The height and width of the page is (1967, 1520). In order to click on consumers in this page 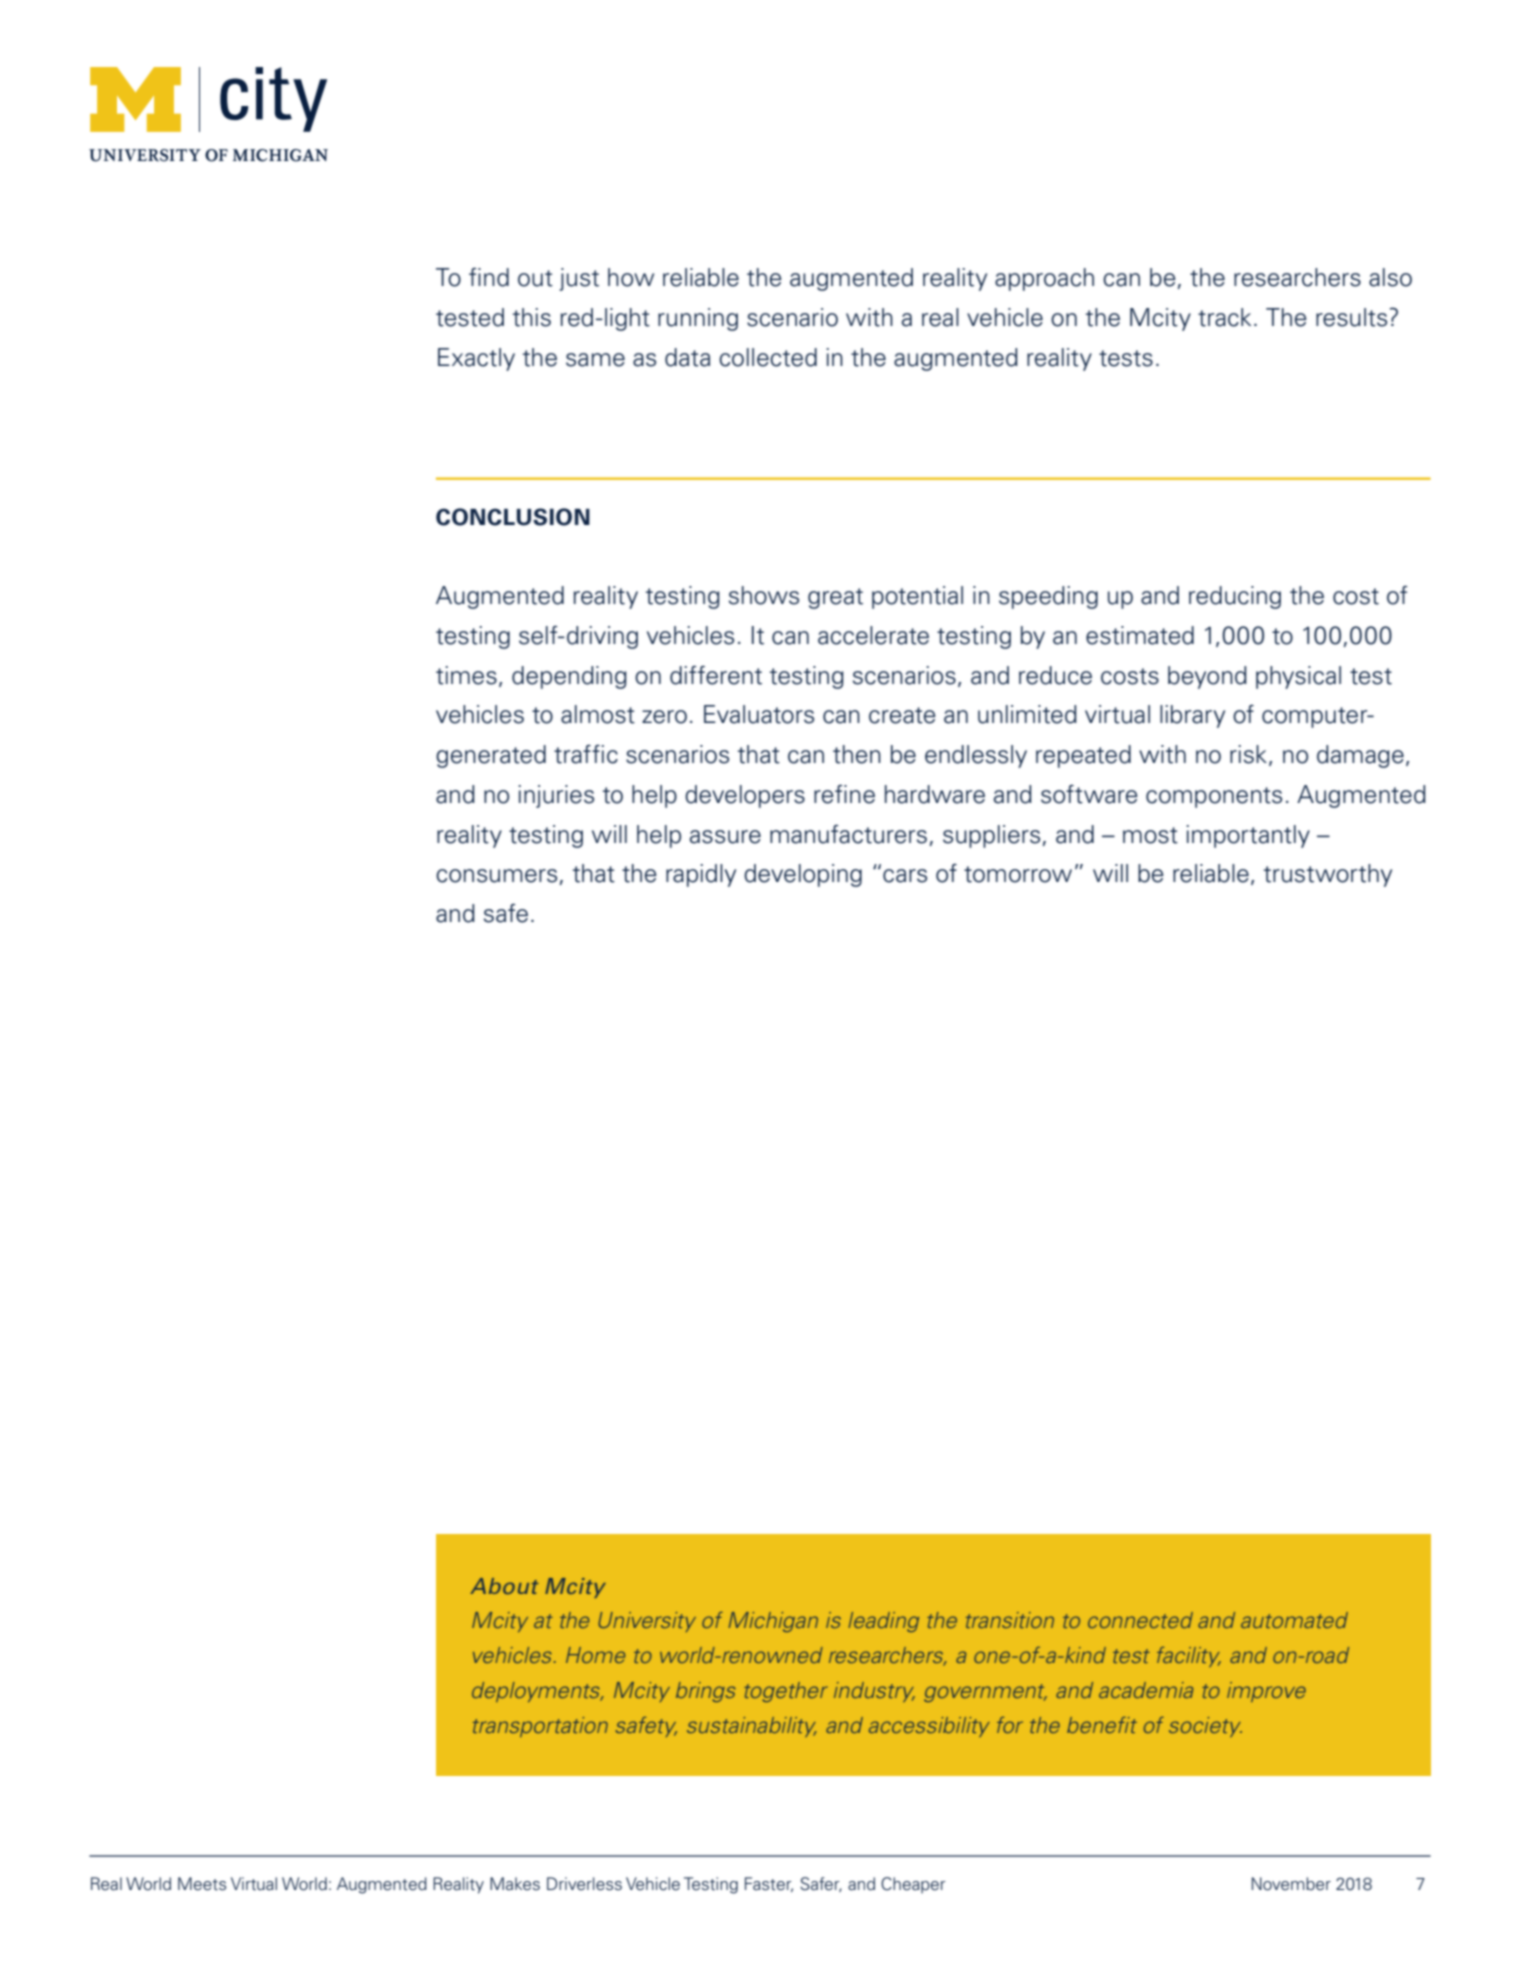, I will do `click(496, 876)`.
